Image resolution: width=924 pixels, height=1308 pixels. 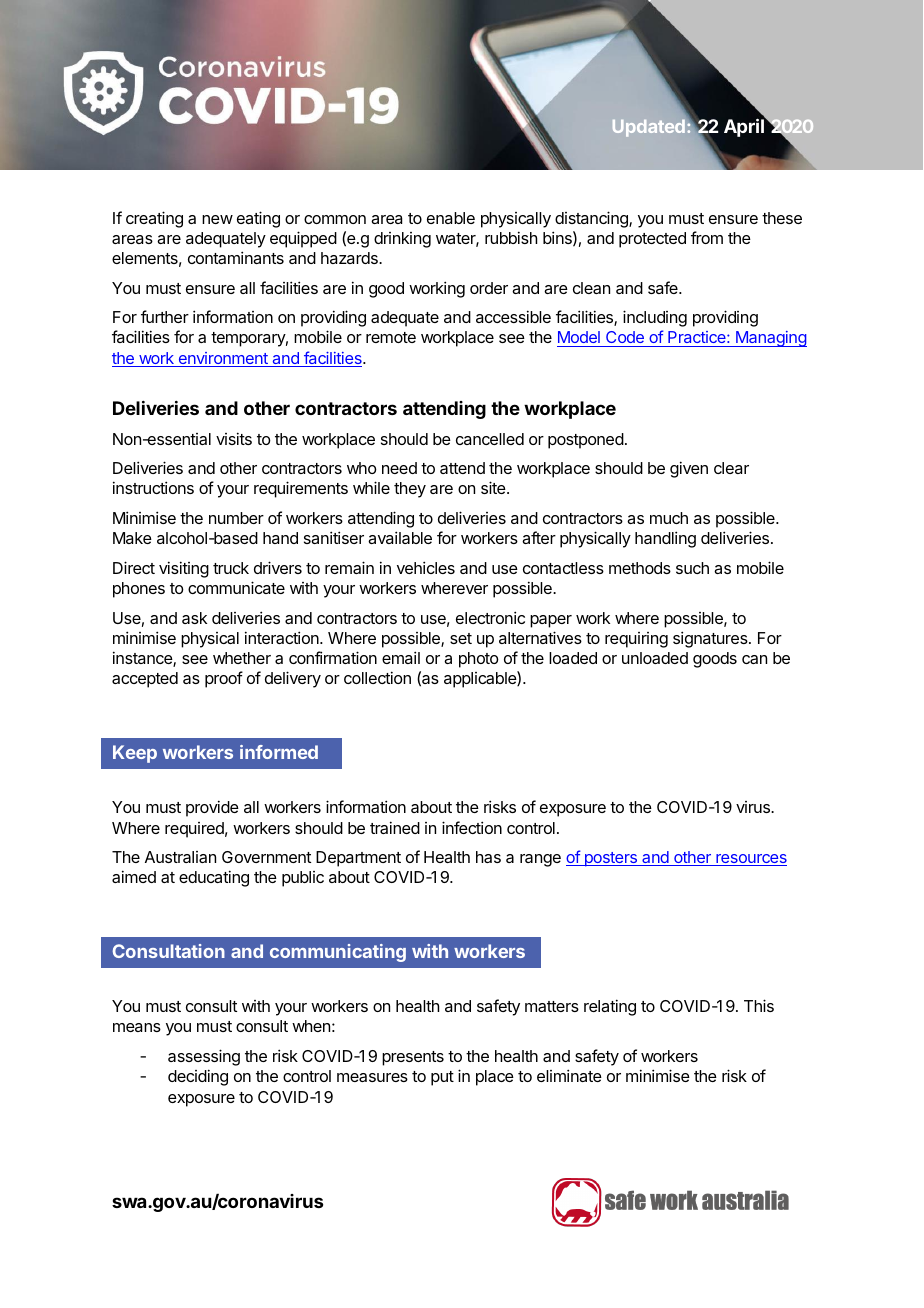 I want to click on April, so click(x=745, y=127).
